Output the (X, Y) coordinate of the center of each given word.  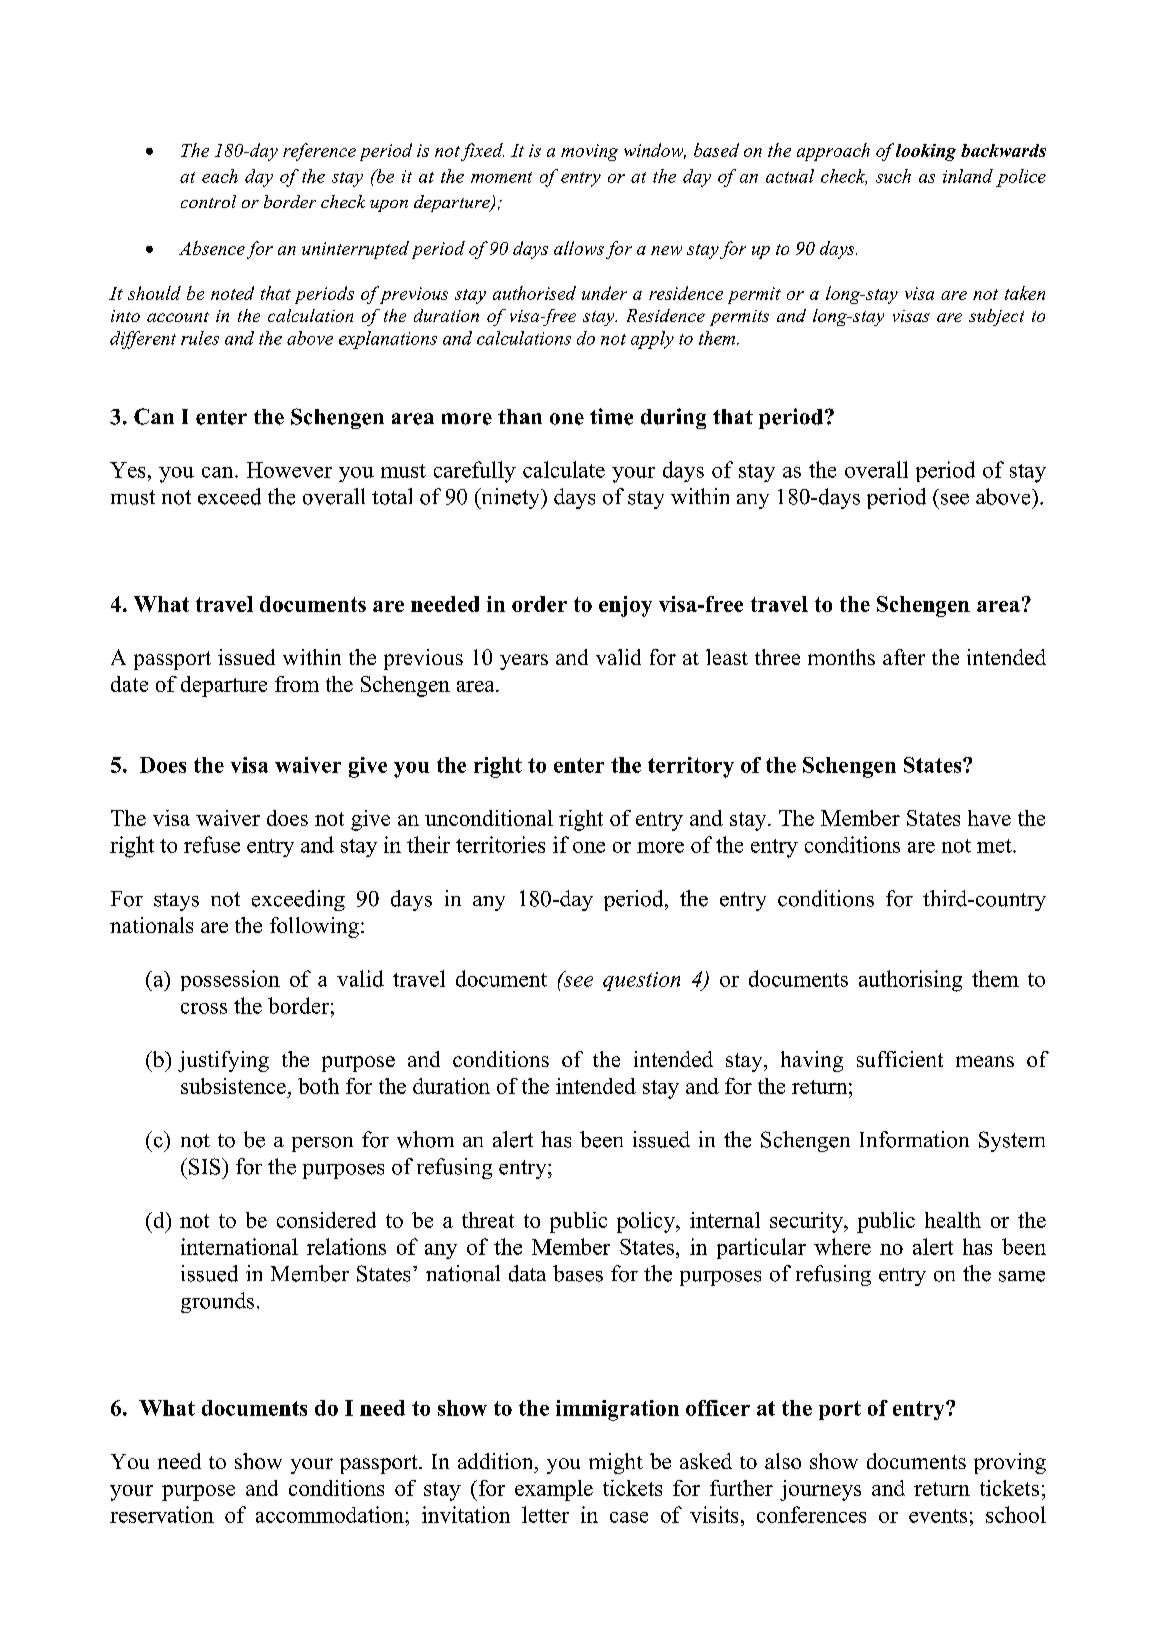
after (904, 657)
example (554, 1490)
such (893, 176)
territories (500, 844)
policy (647, 1222)
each (220, 176)
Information (914, 1139)
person (322, 1144)
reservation (162, 1514)
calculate (564, 469)
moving (589, 152)
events (938, 1516)
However (289, 470)
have (989, 818)
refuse (212, 844)
